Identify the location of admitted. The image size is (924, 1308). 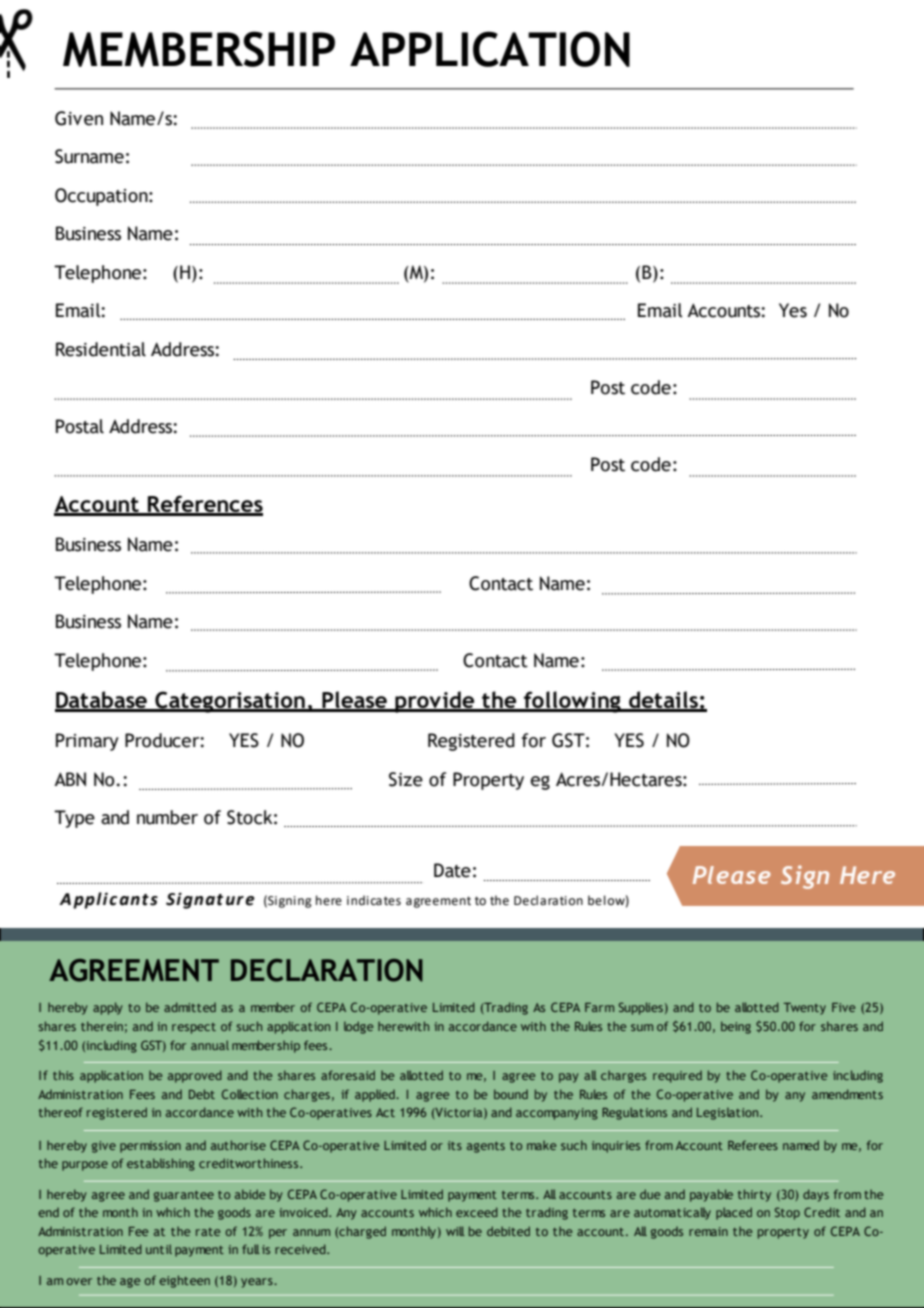
(190, 1007).
